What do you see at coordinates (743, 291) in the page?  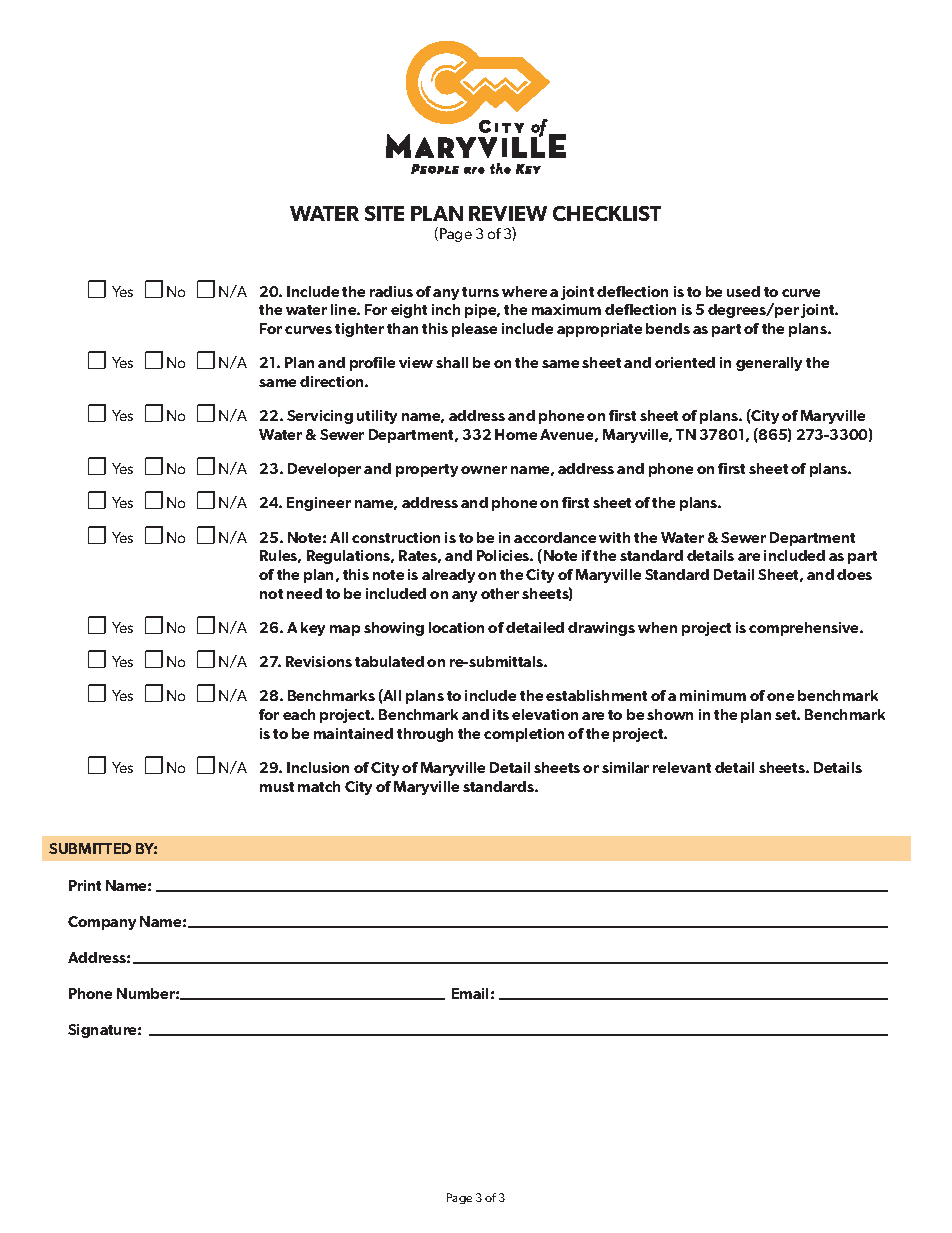 I see `used` at bounding box center [743, 291].
